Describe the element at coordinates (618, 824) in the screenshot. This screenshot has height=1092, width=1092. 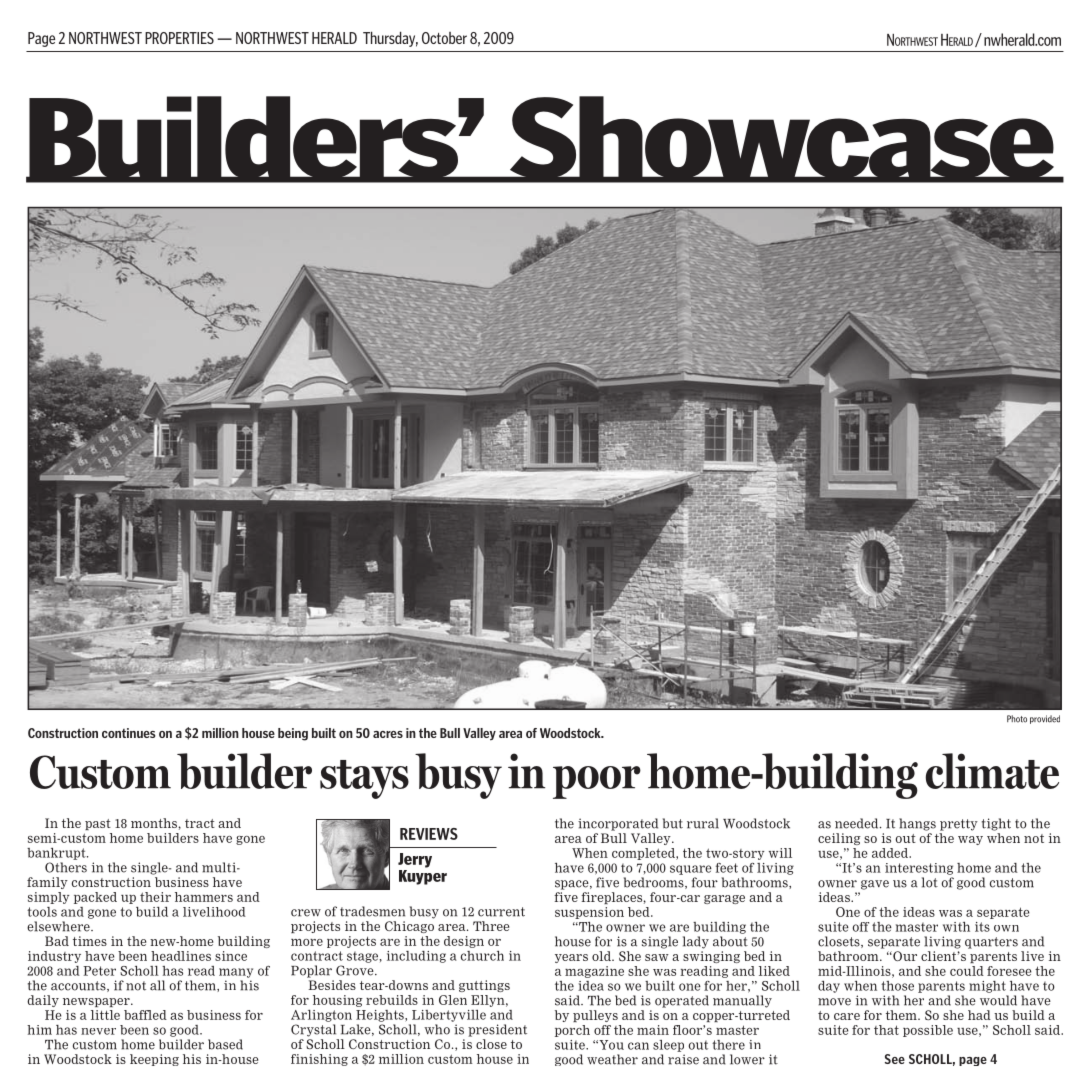
I see `incorporated` at that location.
